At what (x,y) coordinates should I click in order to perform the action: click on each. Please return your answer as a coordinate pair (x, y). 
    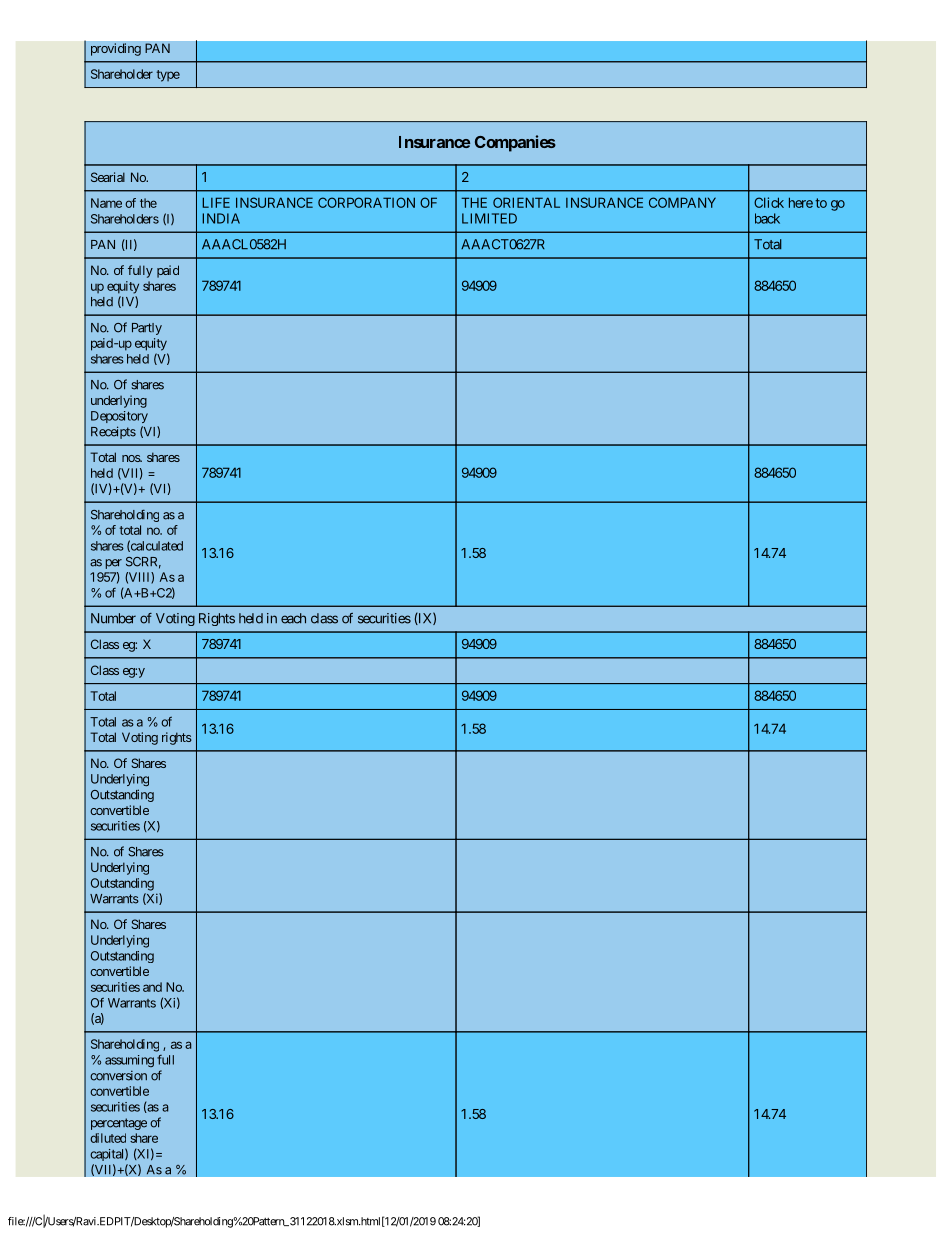
    Looking at the image, I should click on (293, 618).
